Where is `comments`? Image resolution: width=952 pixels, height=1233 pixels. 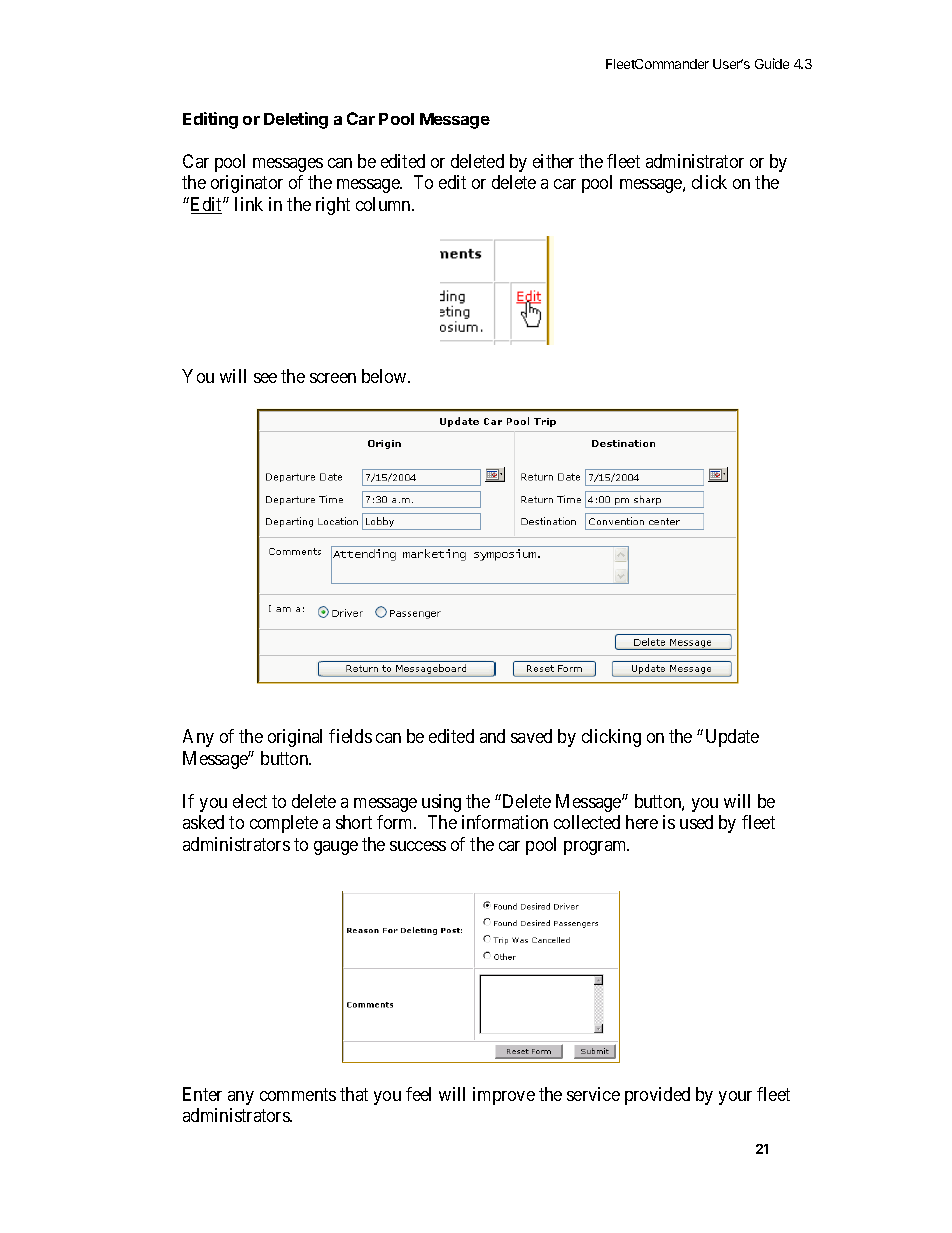 comments is located at coordinates (298, 1094).
